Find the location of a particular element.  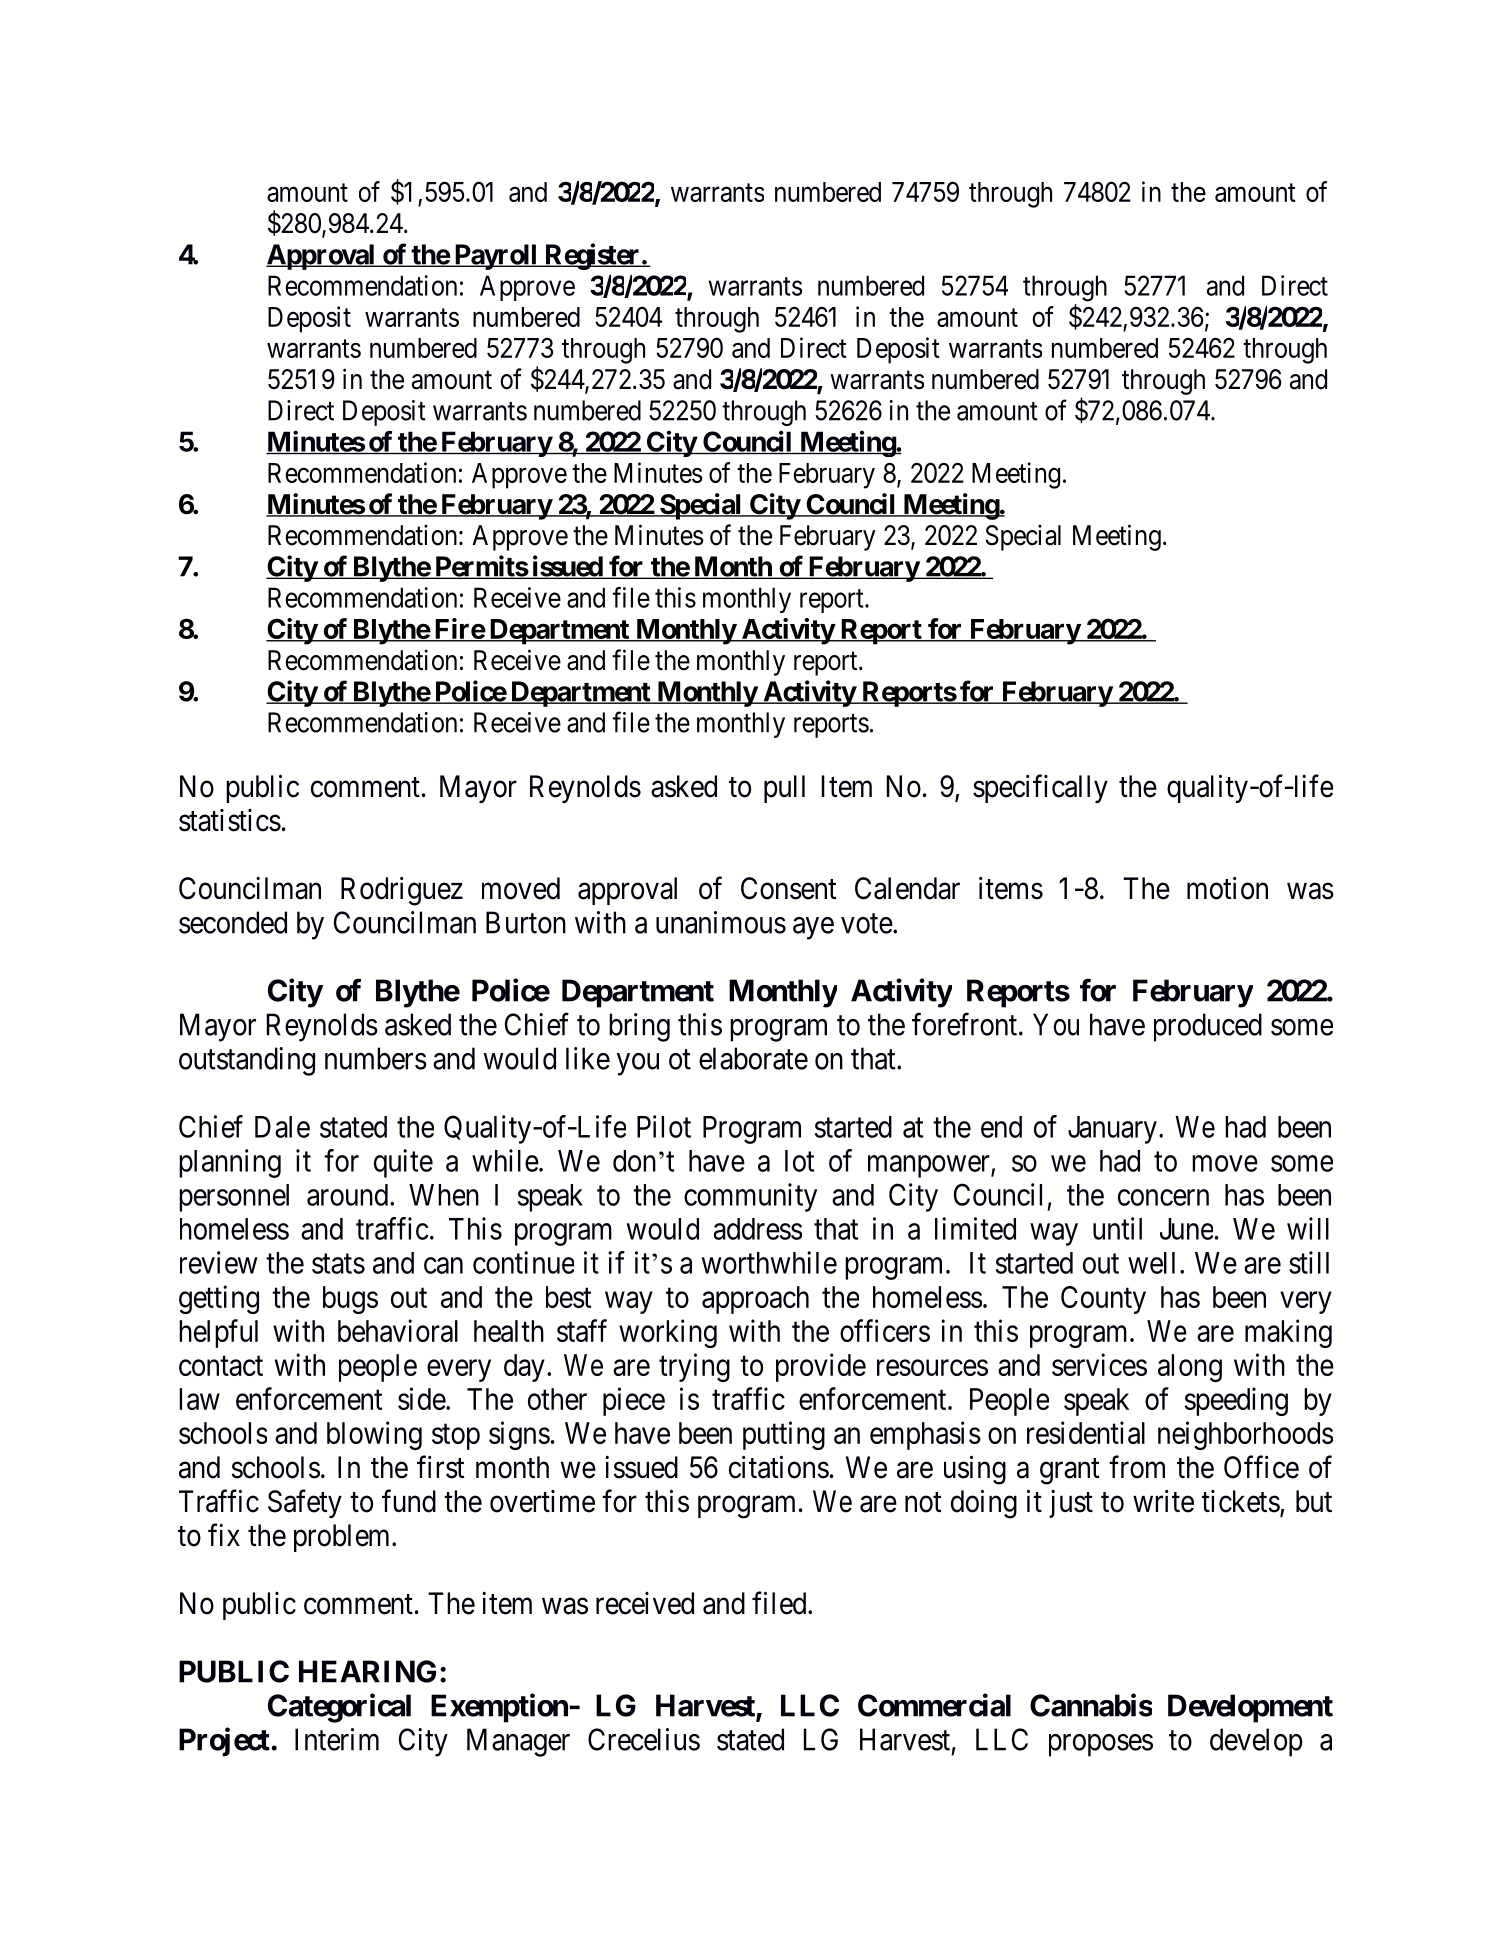

Commercial is located at coordinates (934, 1705).
